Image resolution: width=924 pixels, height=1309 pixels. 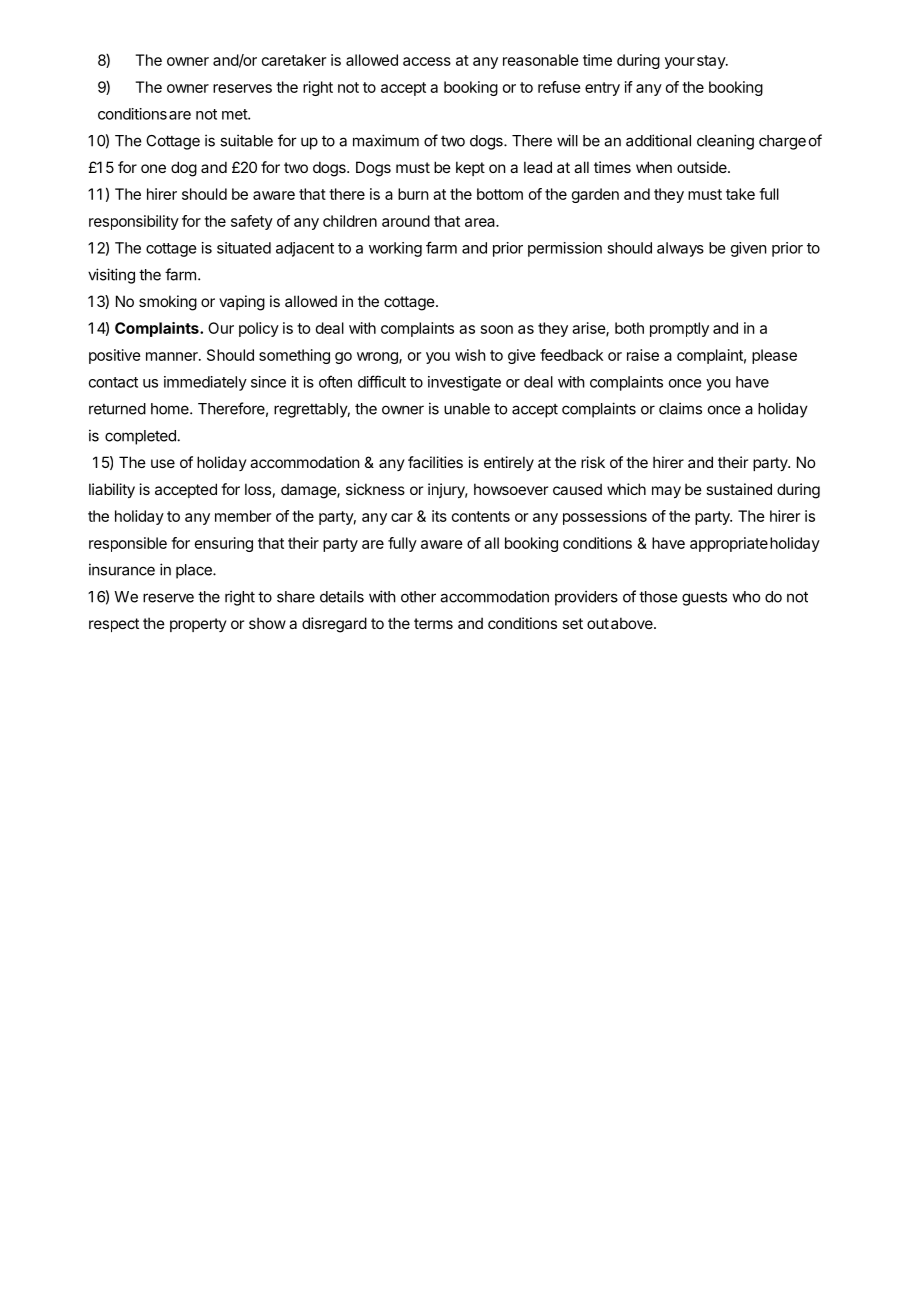 What do you see at coordinates (246, 140) in the screenshot?
I see `suitable` at bounding box center [246, 140].
